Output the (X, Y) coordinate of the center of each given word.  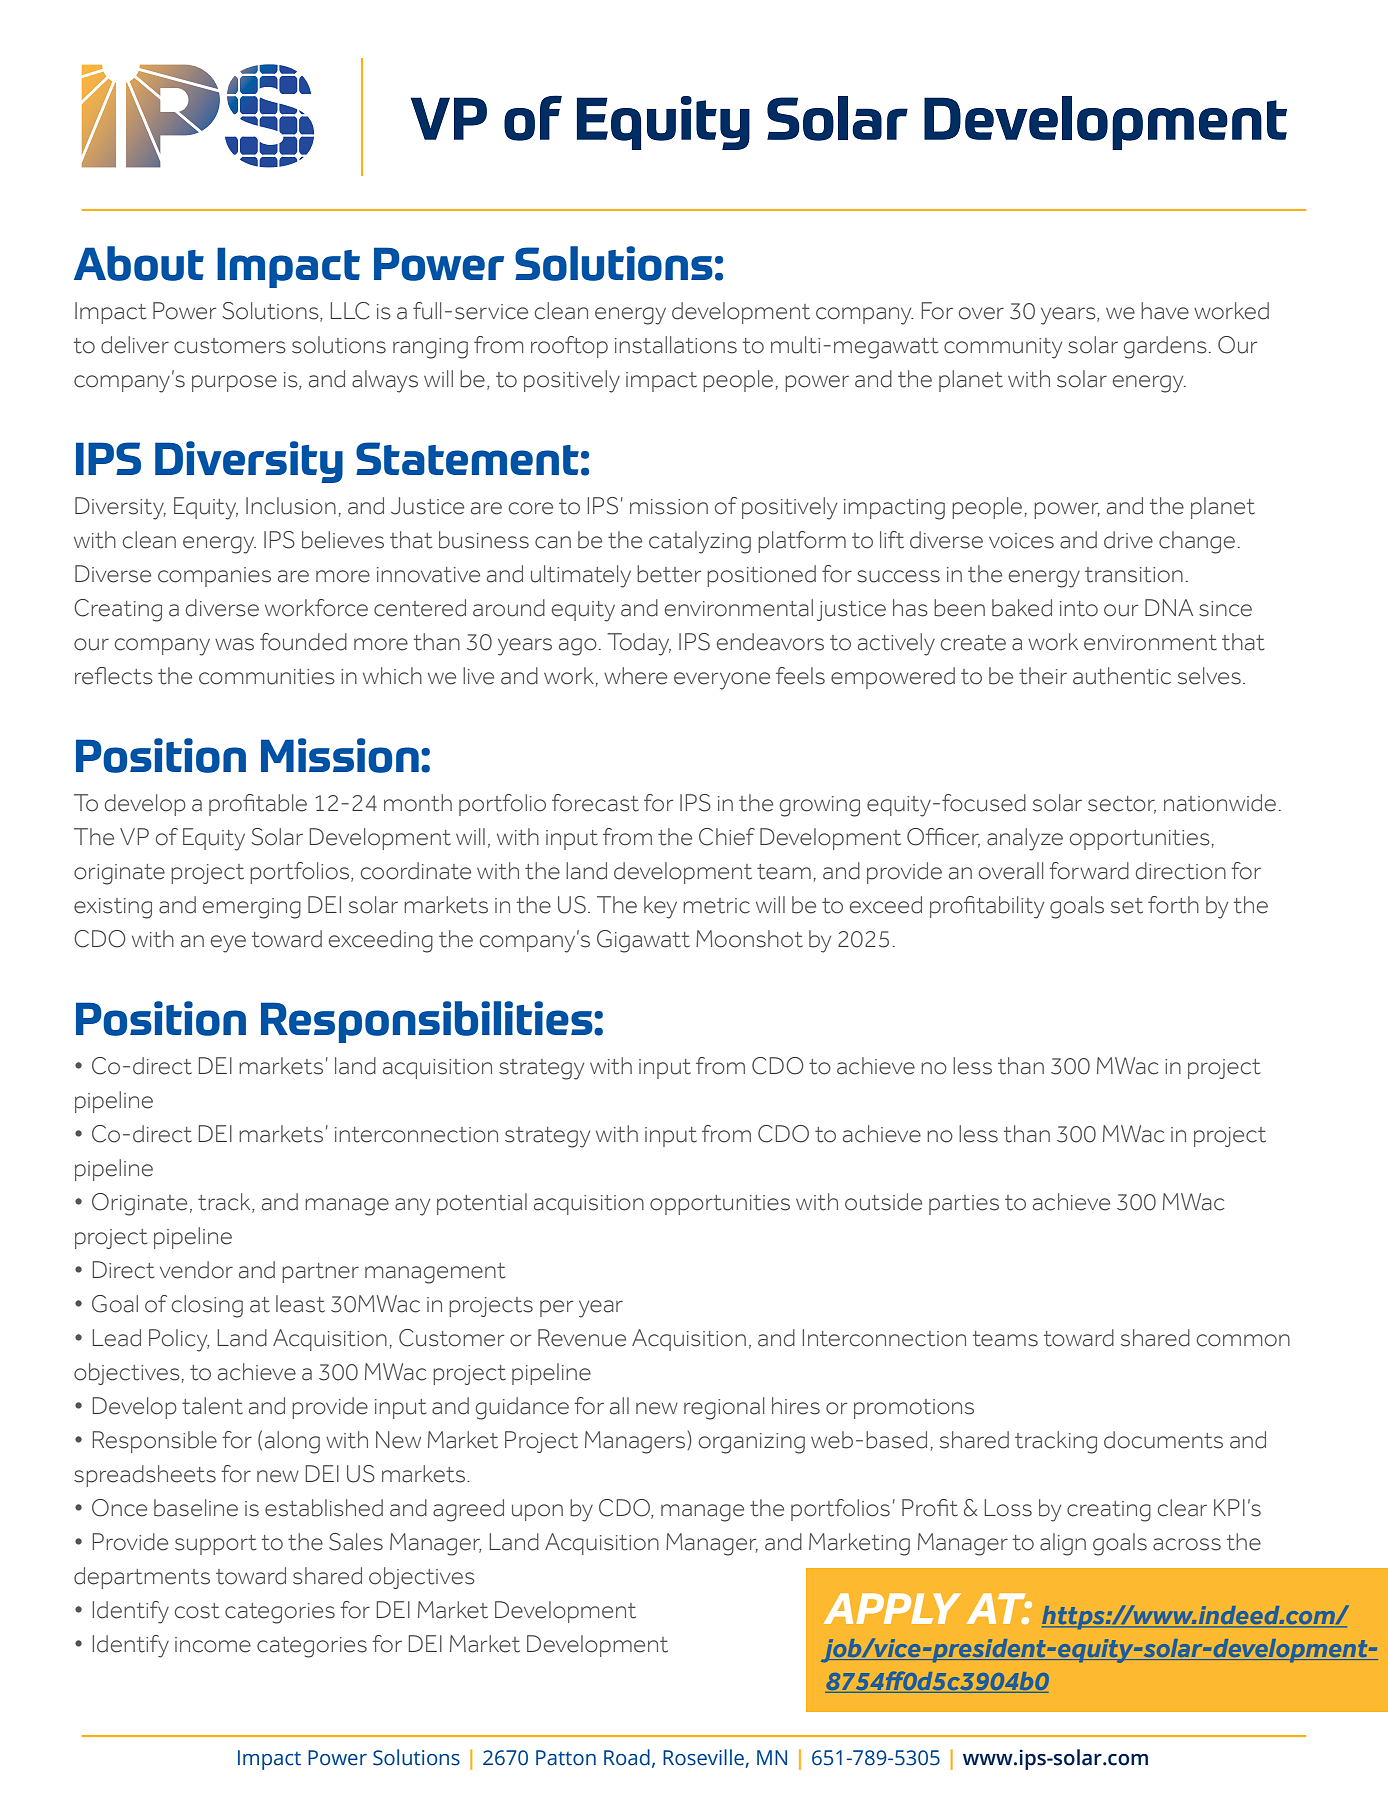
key (660, 907)
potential (482, 1204)
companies (214, 577)
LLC (350, 311)
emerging (252, 908)
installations (676, 345)
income (213, 1645)
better (669, 574)
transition (1134, 575)
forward (1089, 871)
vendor (196, 1270)
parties (964, 1205)
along (292, 1442)
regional (724, 1408)
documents (1163, 1440)
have (1165, 311)
